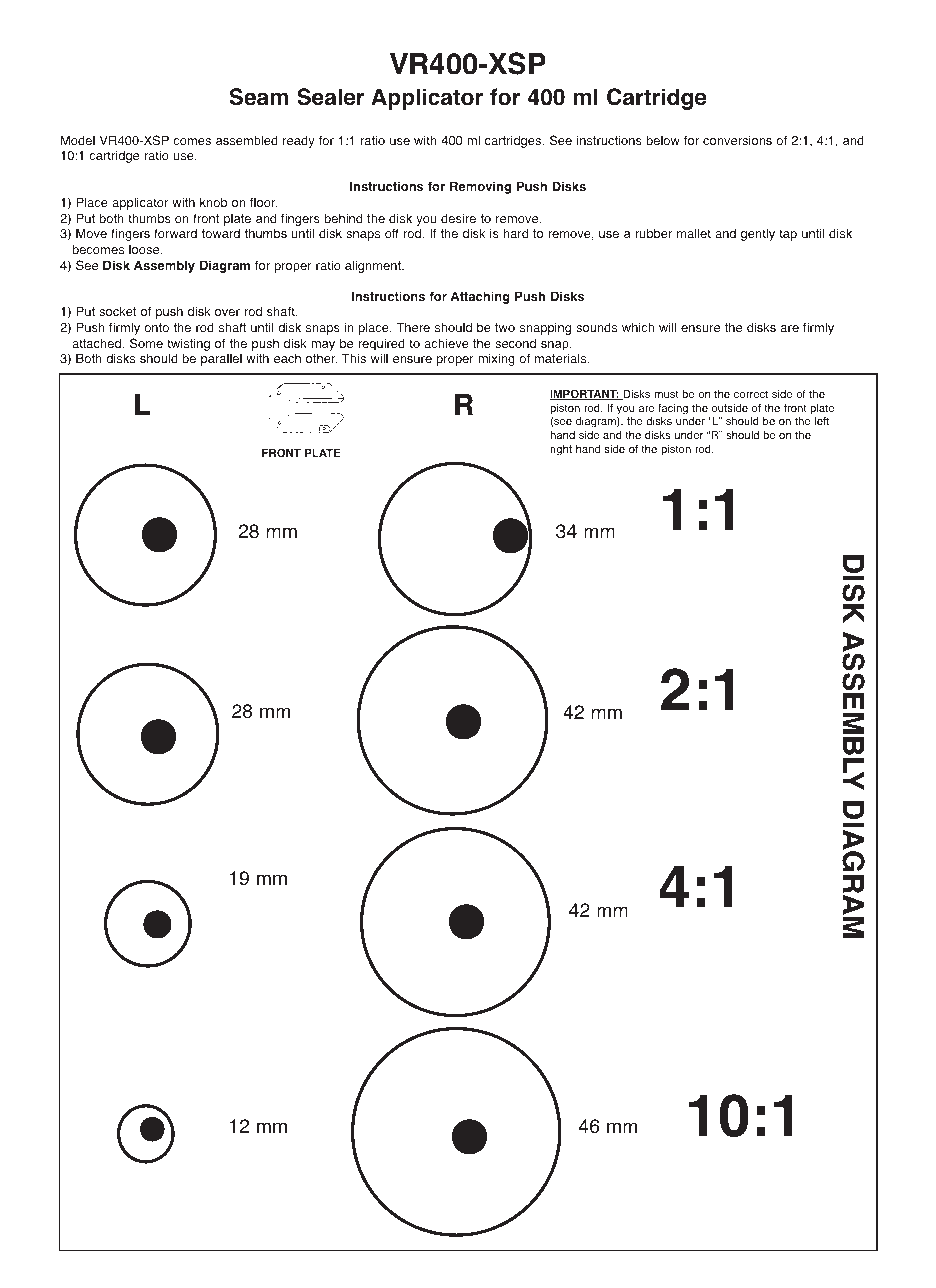  What do you see at coordinates (287, 358) in the image?
I see `each` at bounding box center [287, 358].
